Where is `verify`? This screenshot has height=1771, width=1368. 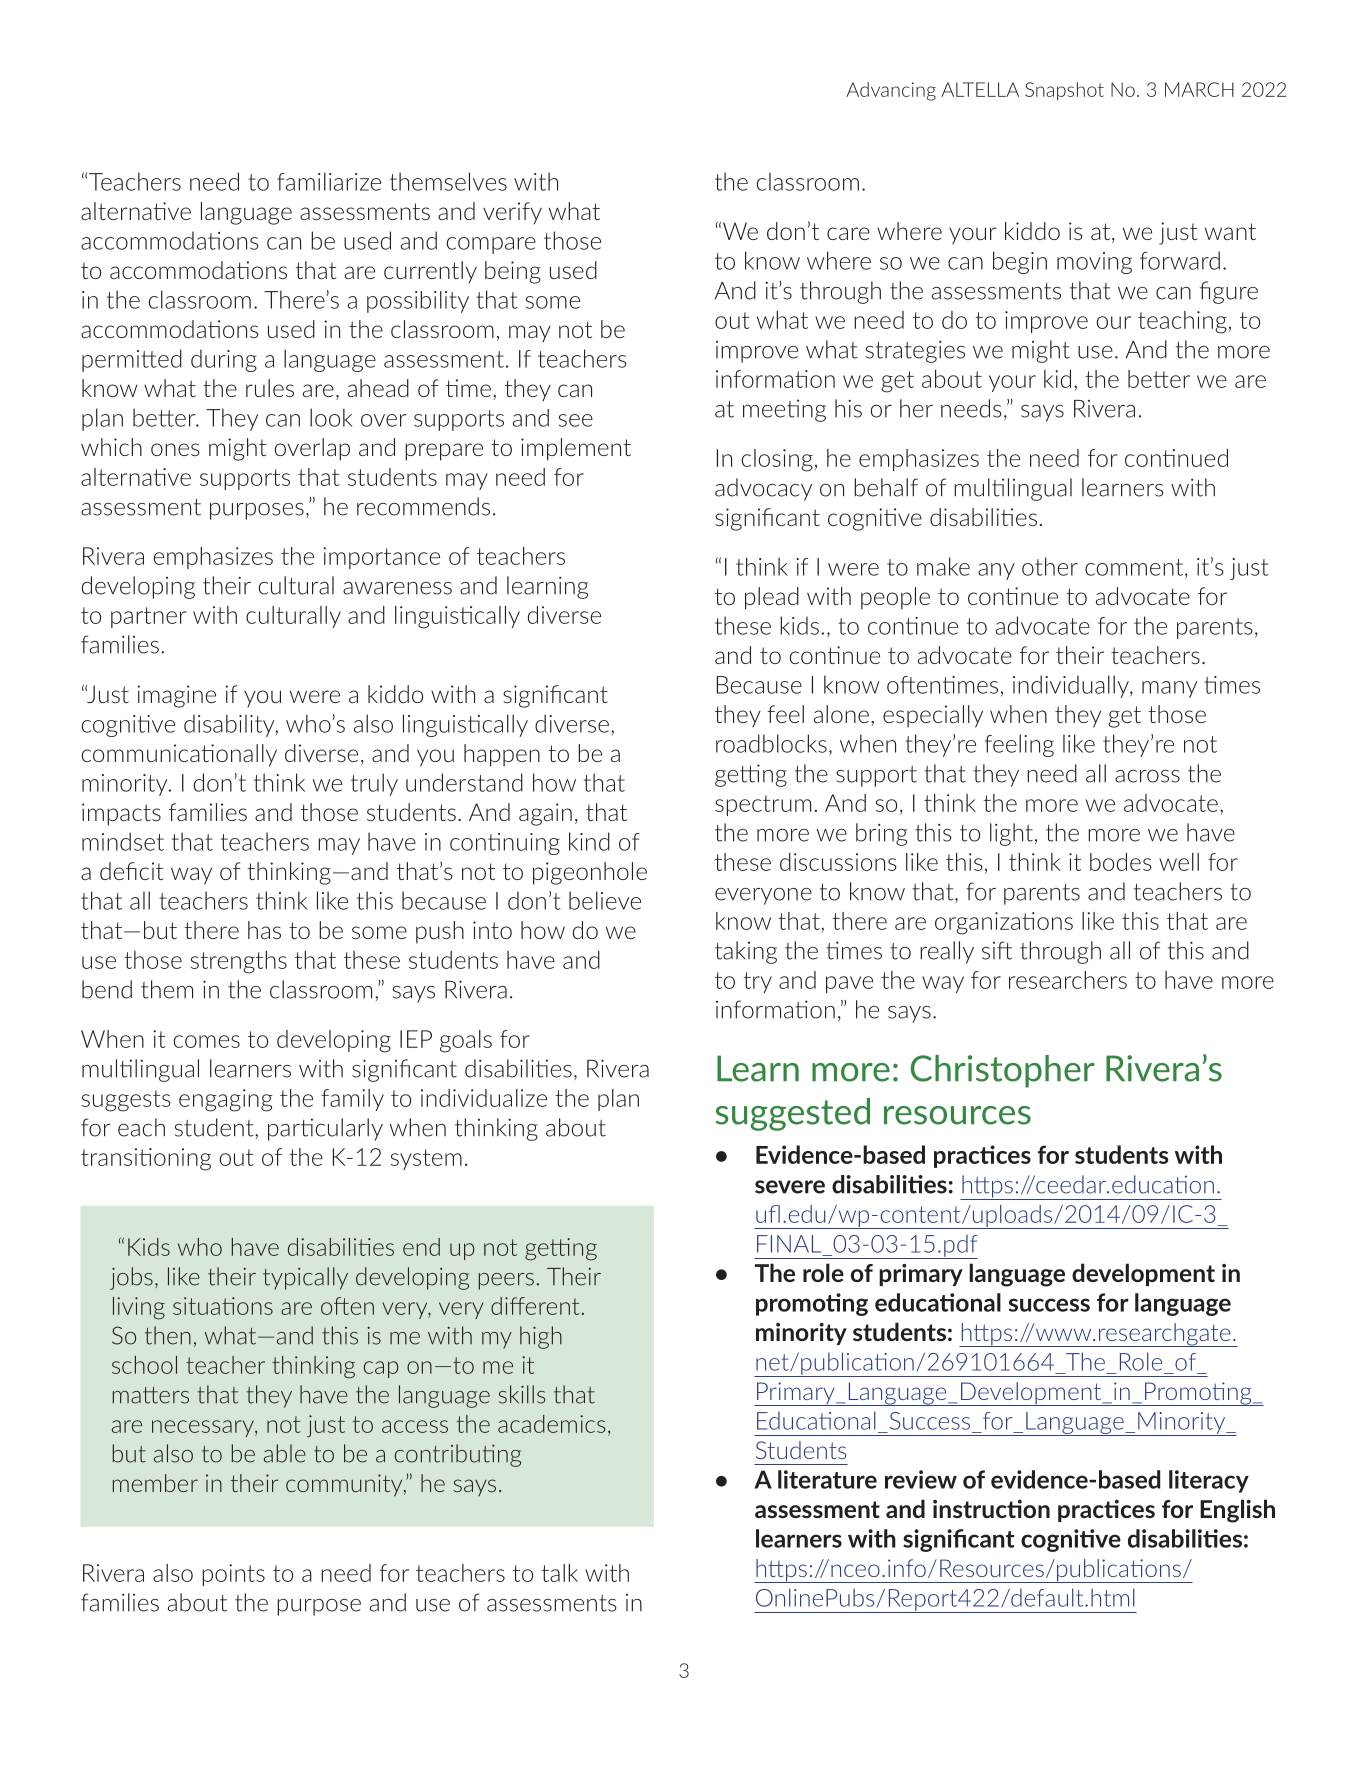
verify is located at coordinates (512, 213).
